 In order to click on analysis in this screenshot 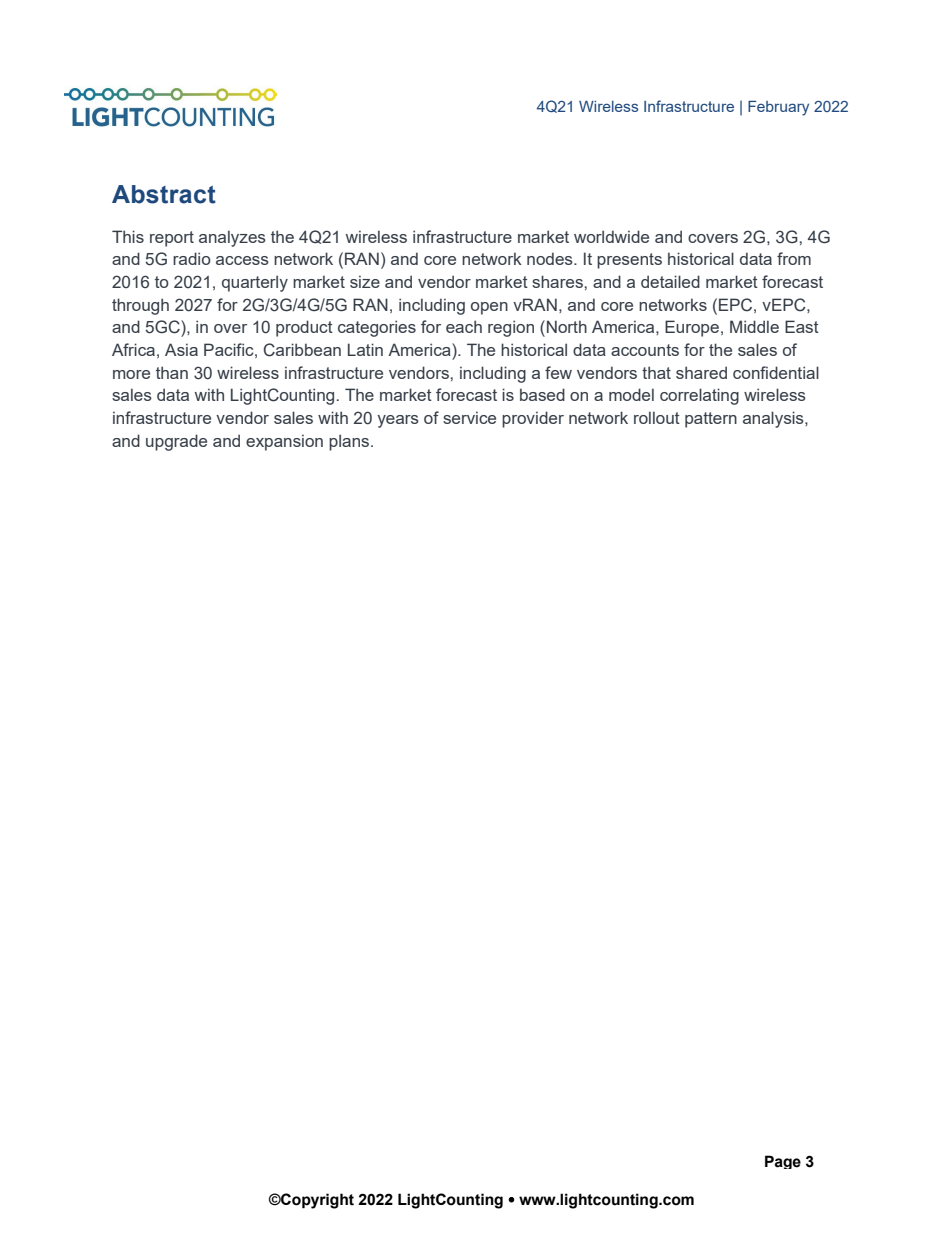, I will do `click(774, 419)`.
